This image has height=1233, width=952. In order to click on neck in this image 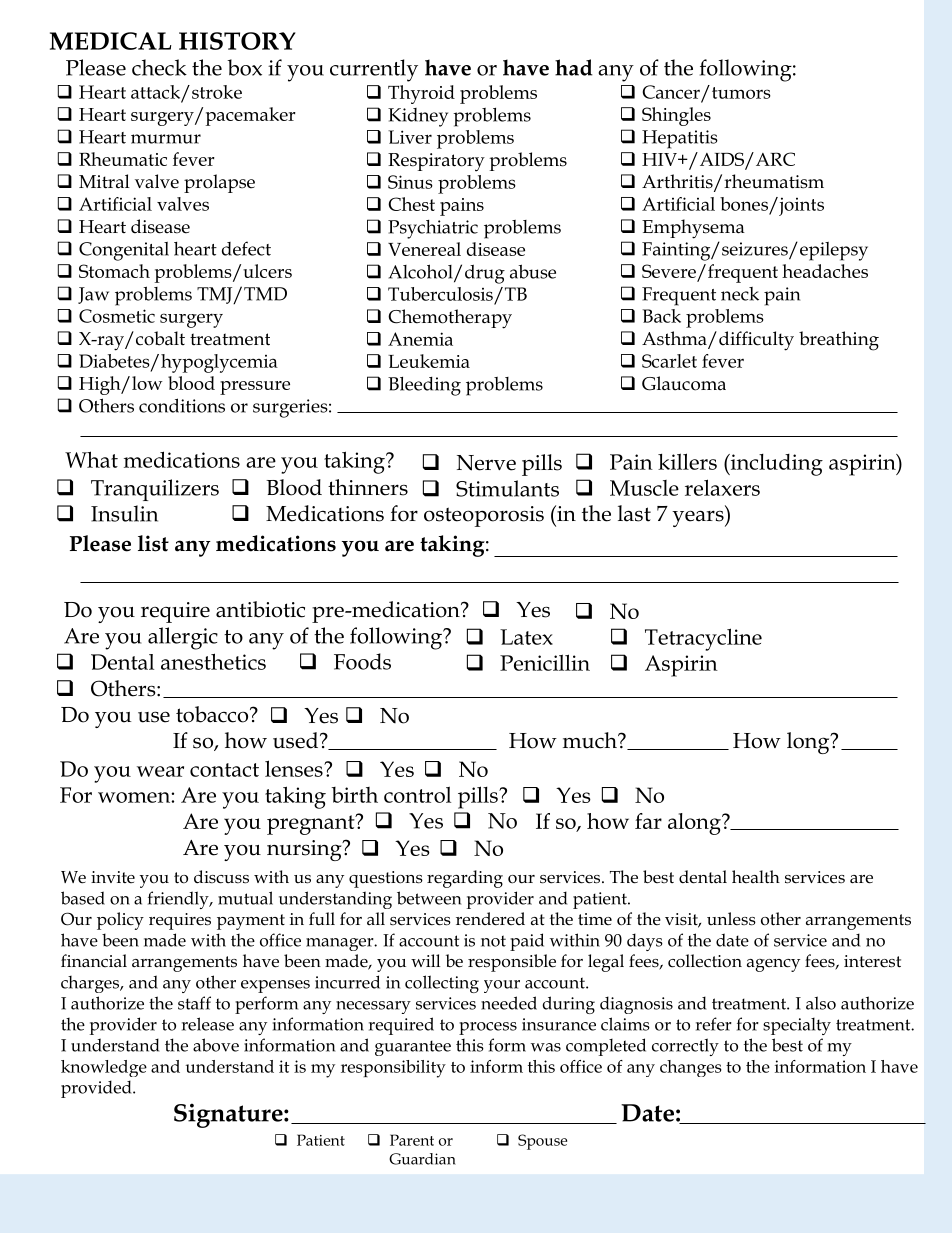, I will do `click(740, 294)`.
